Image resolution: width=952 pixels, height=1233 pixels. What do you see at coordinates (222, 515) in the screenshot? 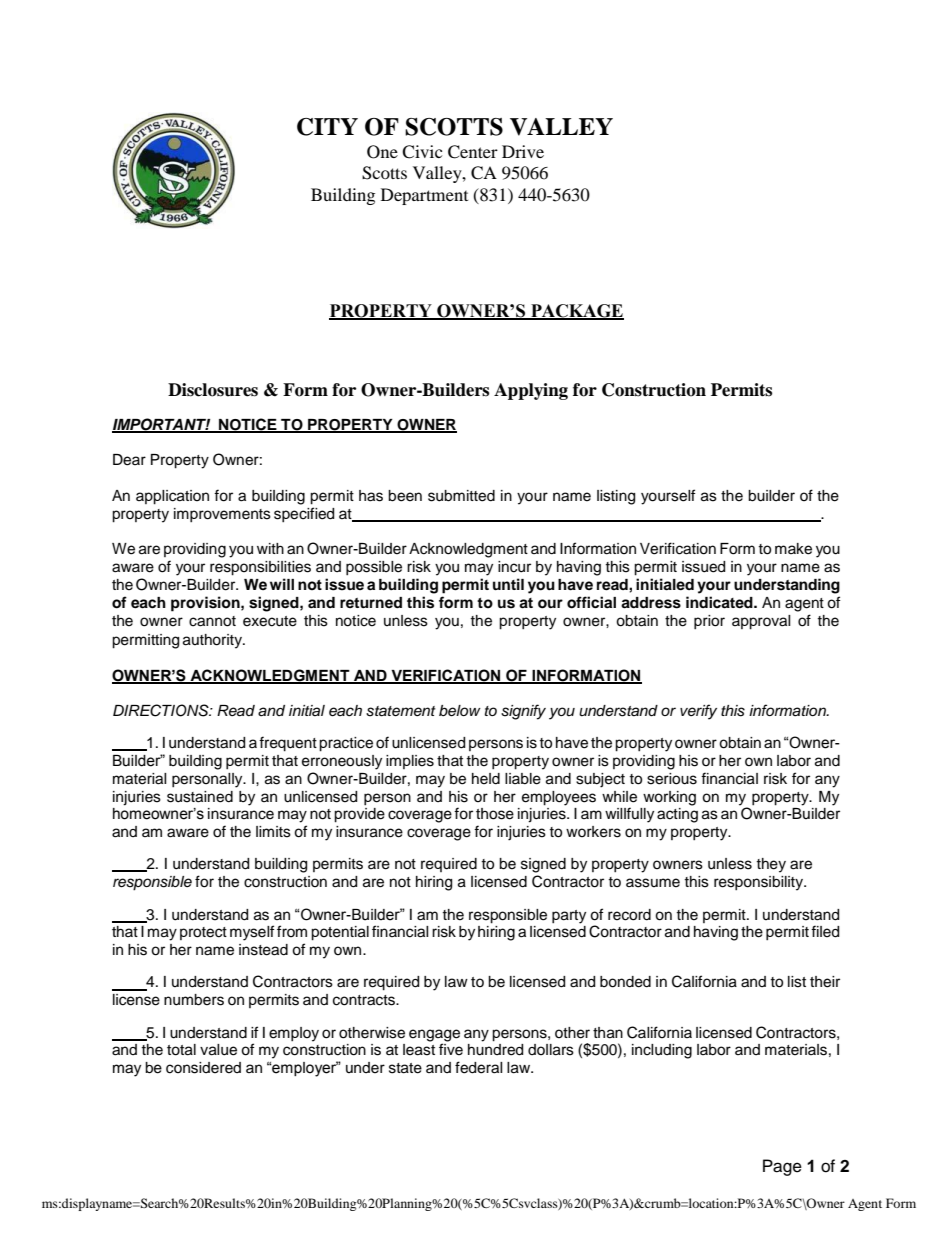
I see `improvements` at bounding box center [222, 515].
